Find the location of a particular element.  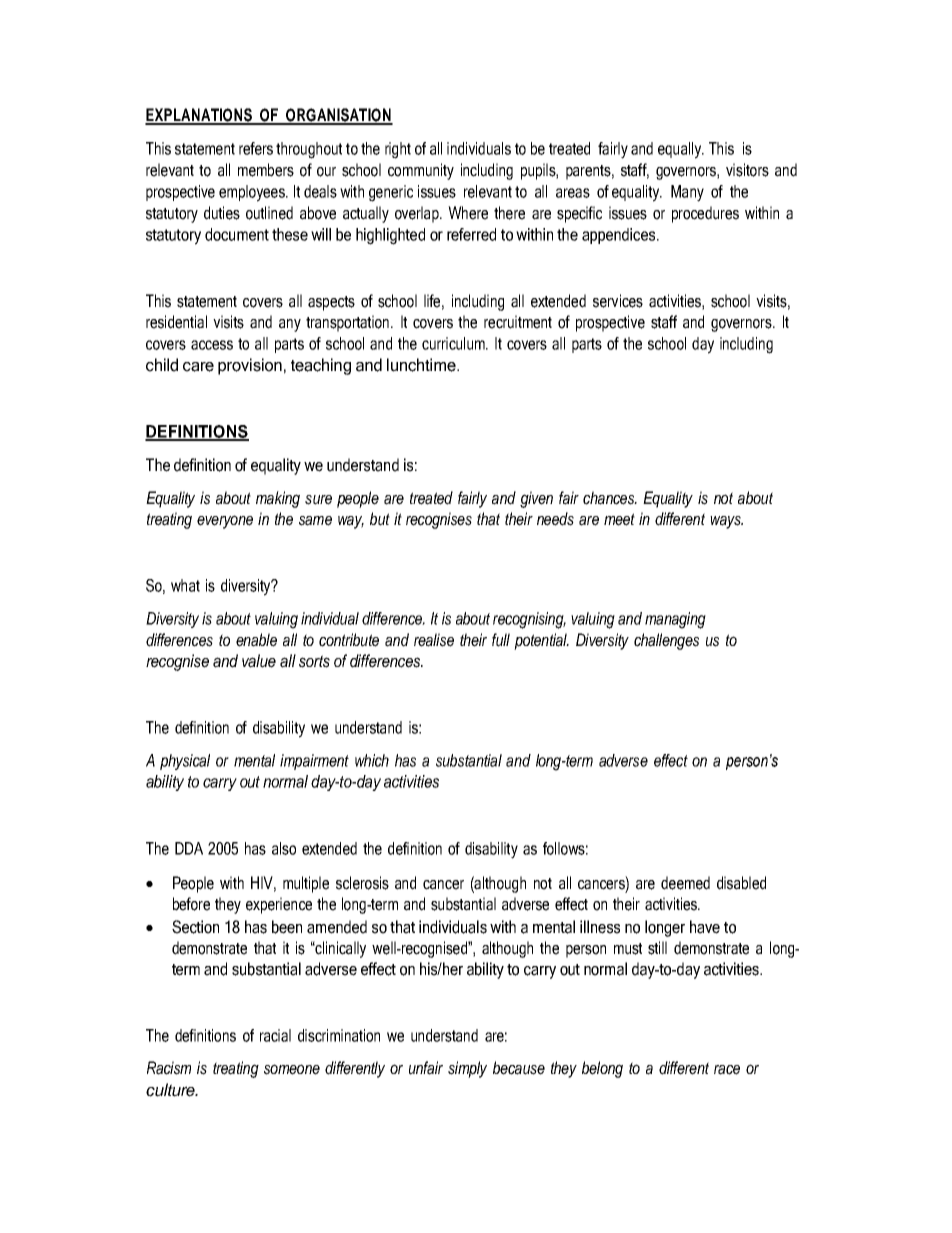

chances is located at coordinates (610, 498).
